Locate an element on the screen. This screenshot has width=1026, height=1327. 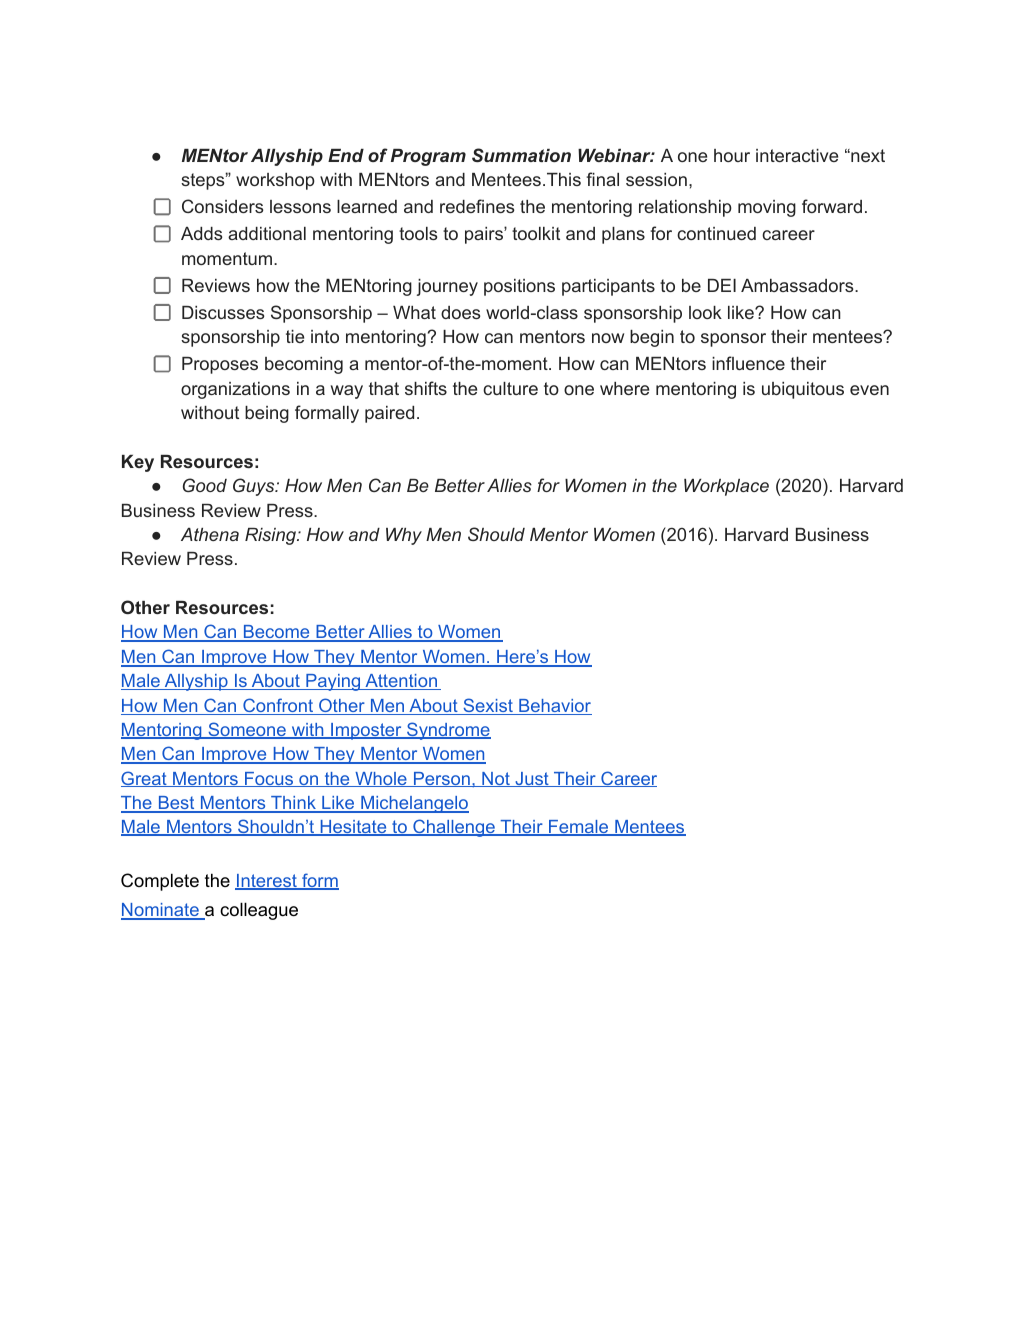
culture is located at coordinates (510, 388).
